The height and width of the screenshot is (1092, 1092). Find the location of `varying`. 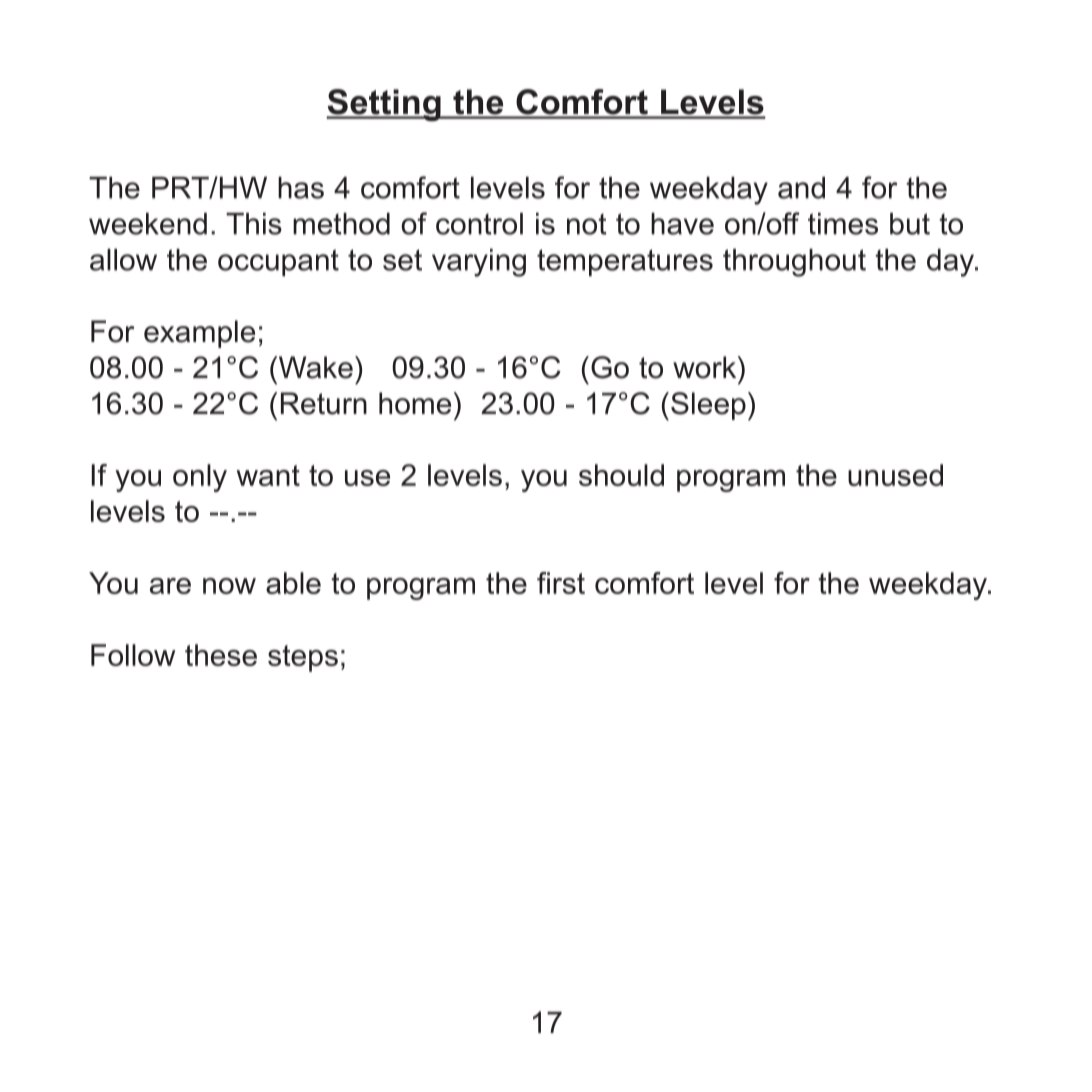

varying is located at coordinates (479, 263).
